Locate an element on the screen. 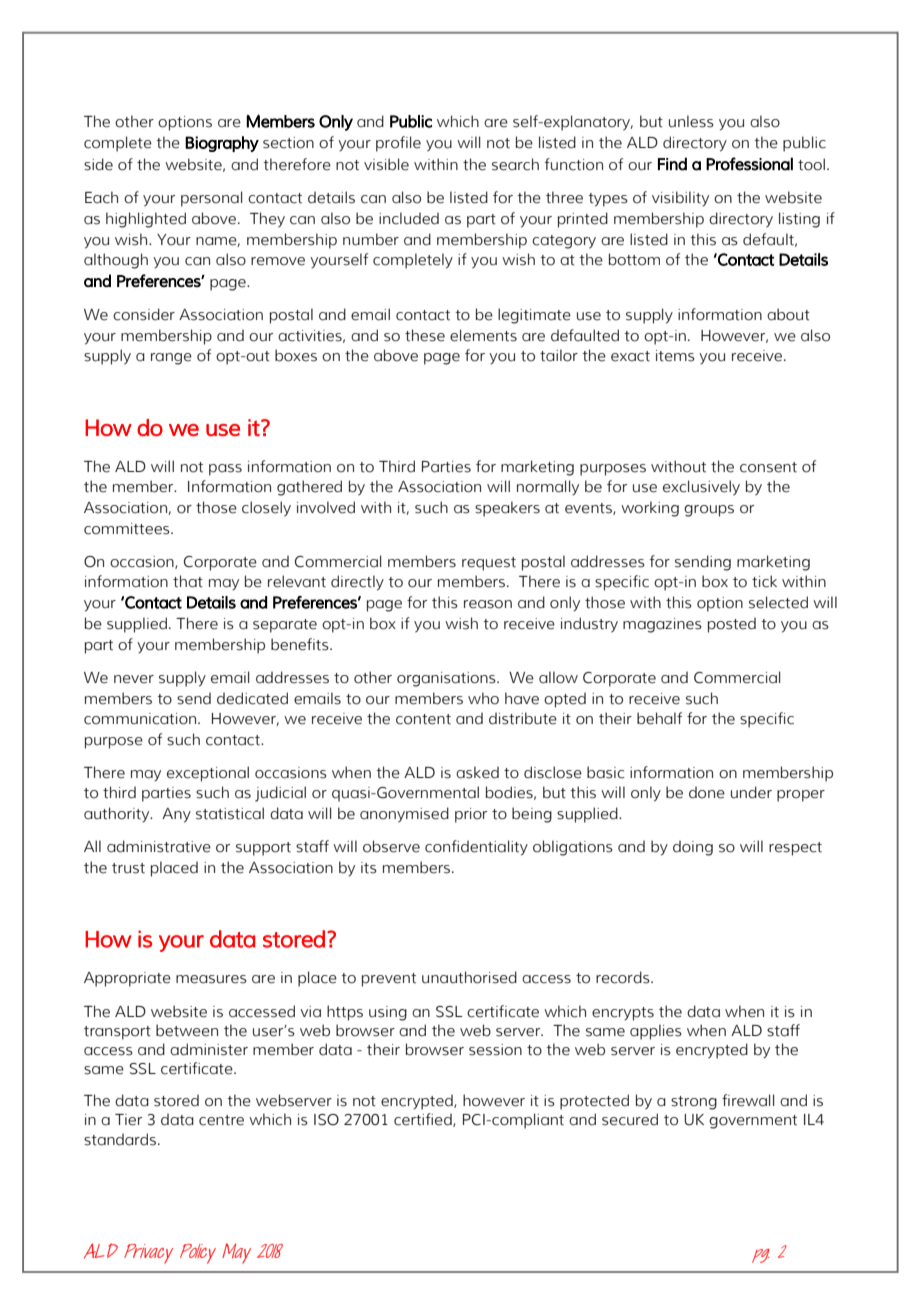  confidentiality is located at coordinates (476, 848).
